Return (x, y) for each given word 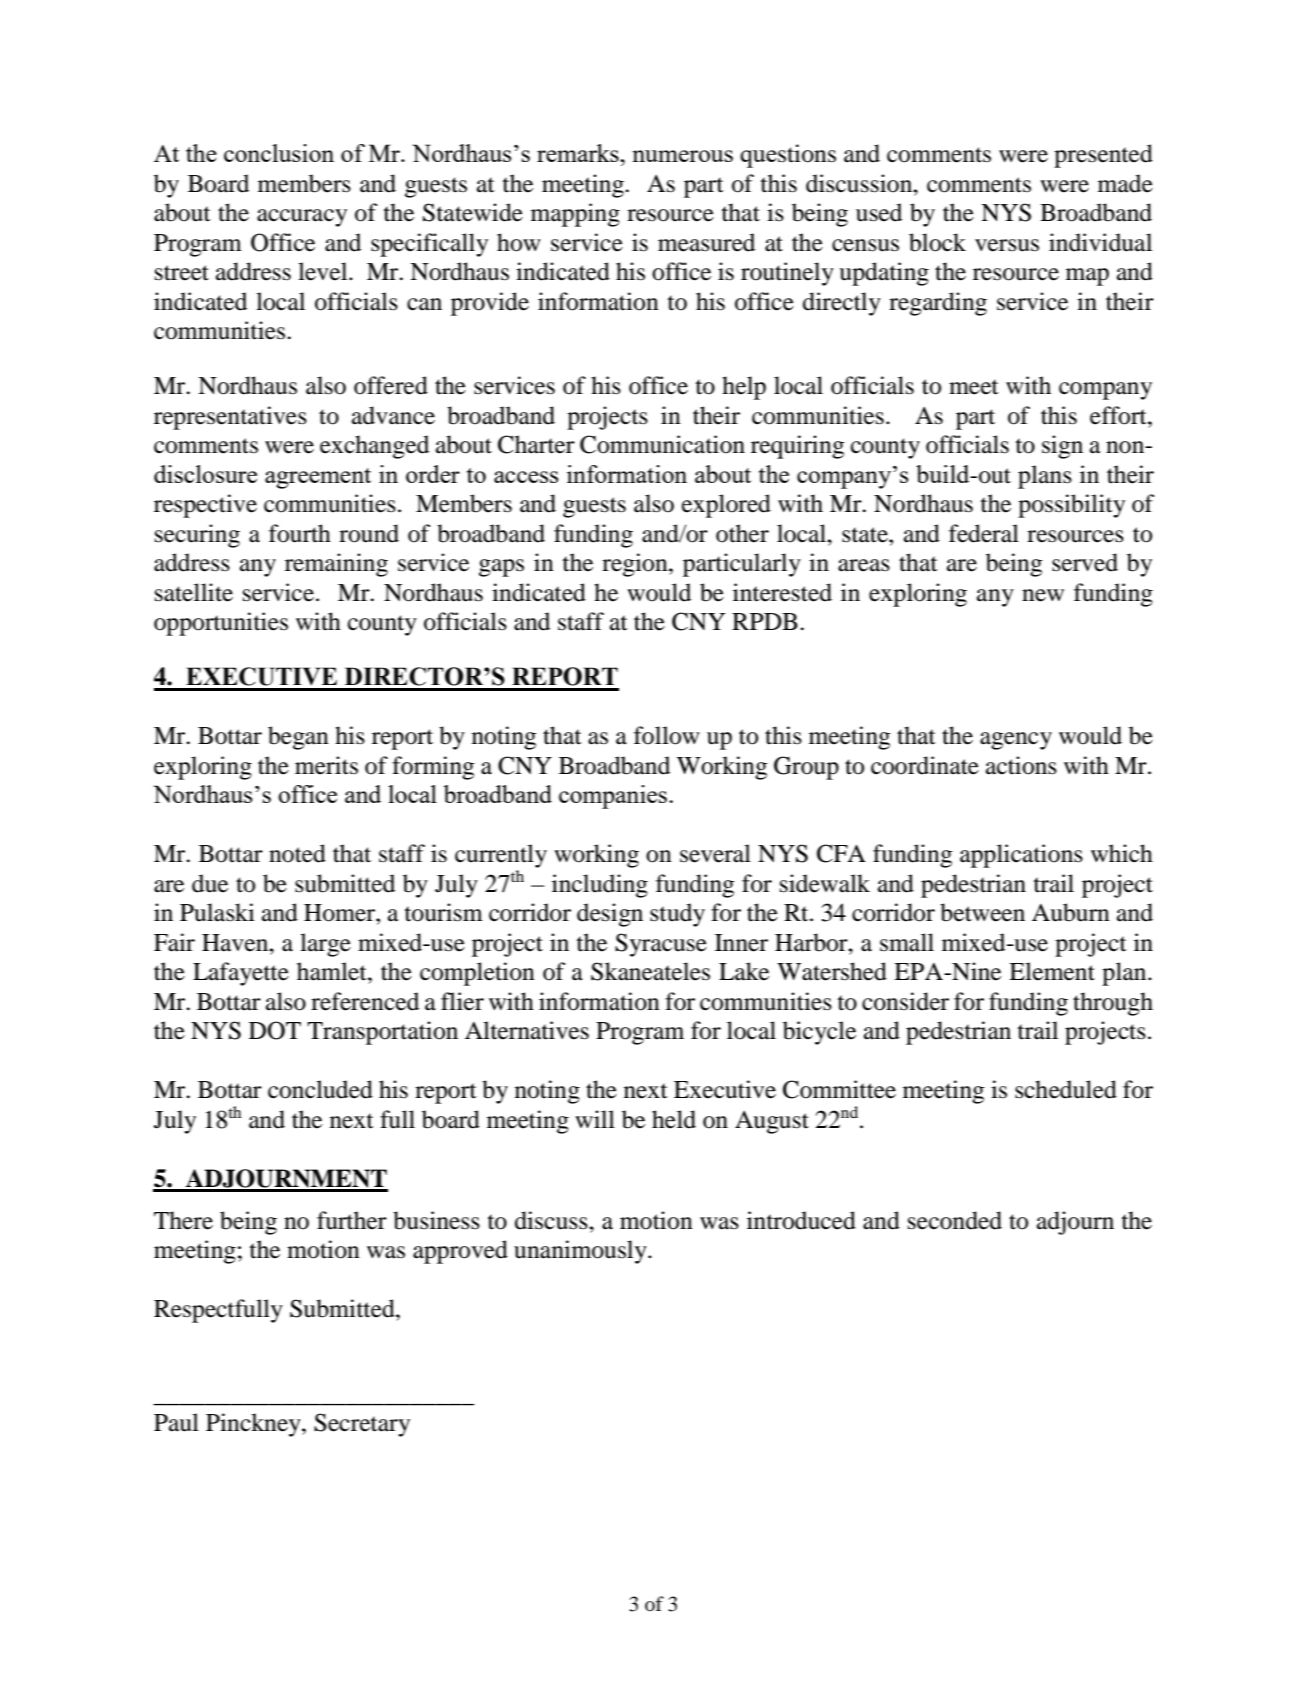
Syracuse (661, 945)
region (636, 565)
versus (1007, 245)
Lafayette (241, 974)
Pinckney (254, 1425)
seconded (955, 1220)
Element (1052, 971)
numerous (682, 156)
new (1043, 595)
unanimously (581, 1252)
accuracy (302, 218)
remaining (336, 565)
